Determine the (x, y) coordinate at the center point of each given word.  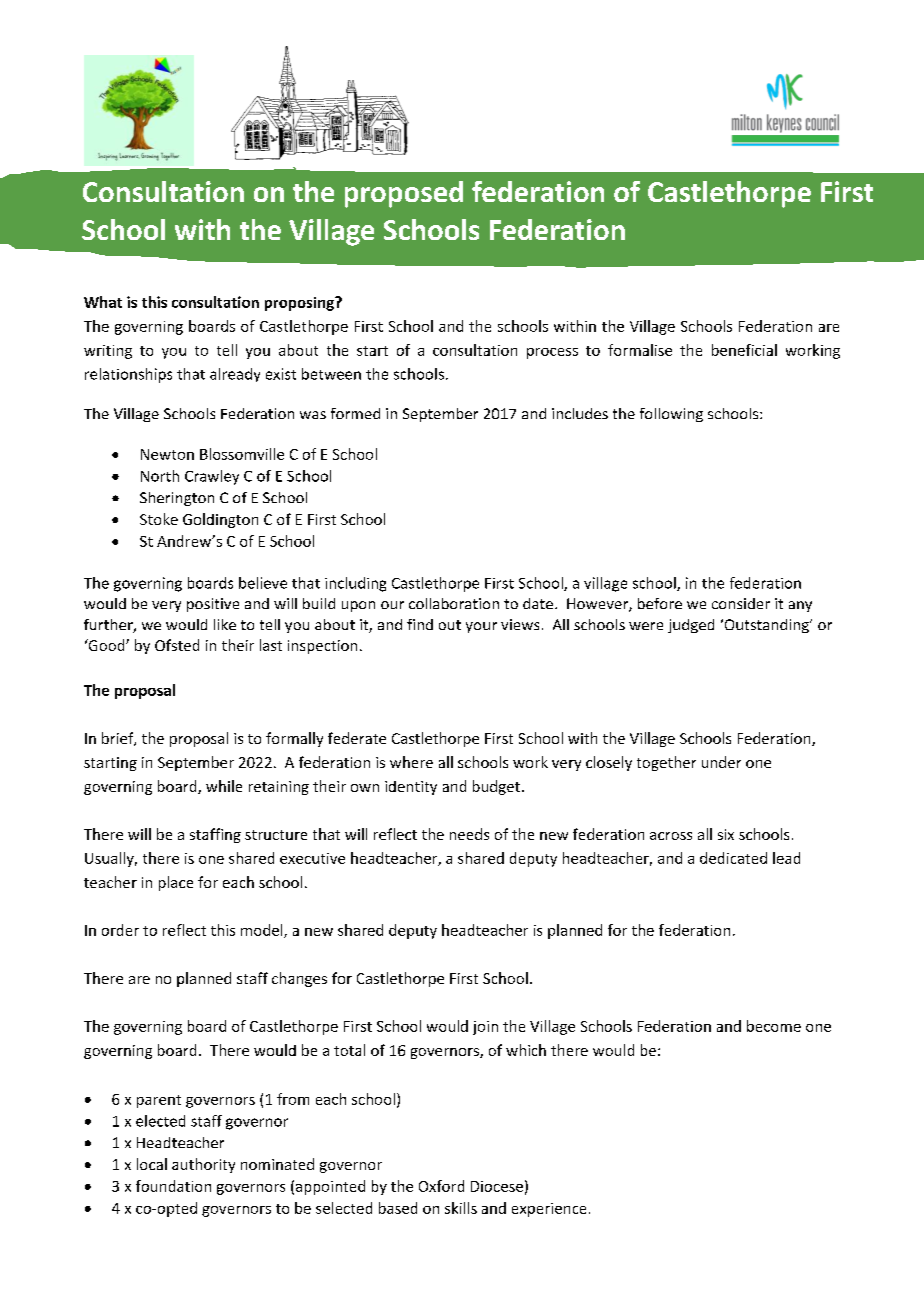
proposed (404, 194)
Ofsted (177, 645)
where (411, 762)
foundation (173, 1186)
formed (355, 413)
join (485, 1028)
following (671, 415)
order (120, 930)
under (721, 762)
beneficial (744, 350)
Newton (167, 454)
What (103, 302)
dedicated (733, 858)
